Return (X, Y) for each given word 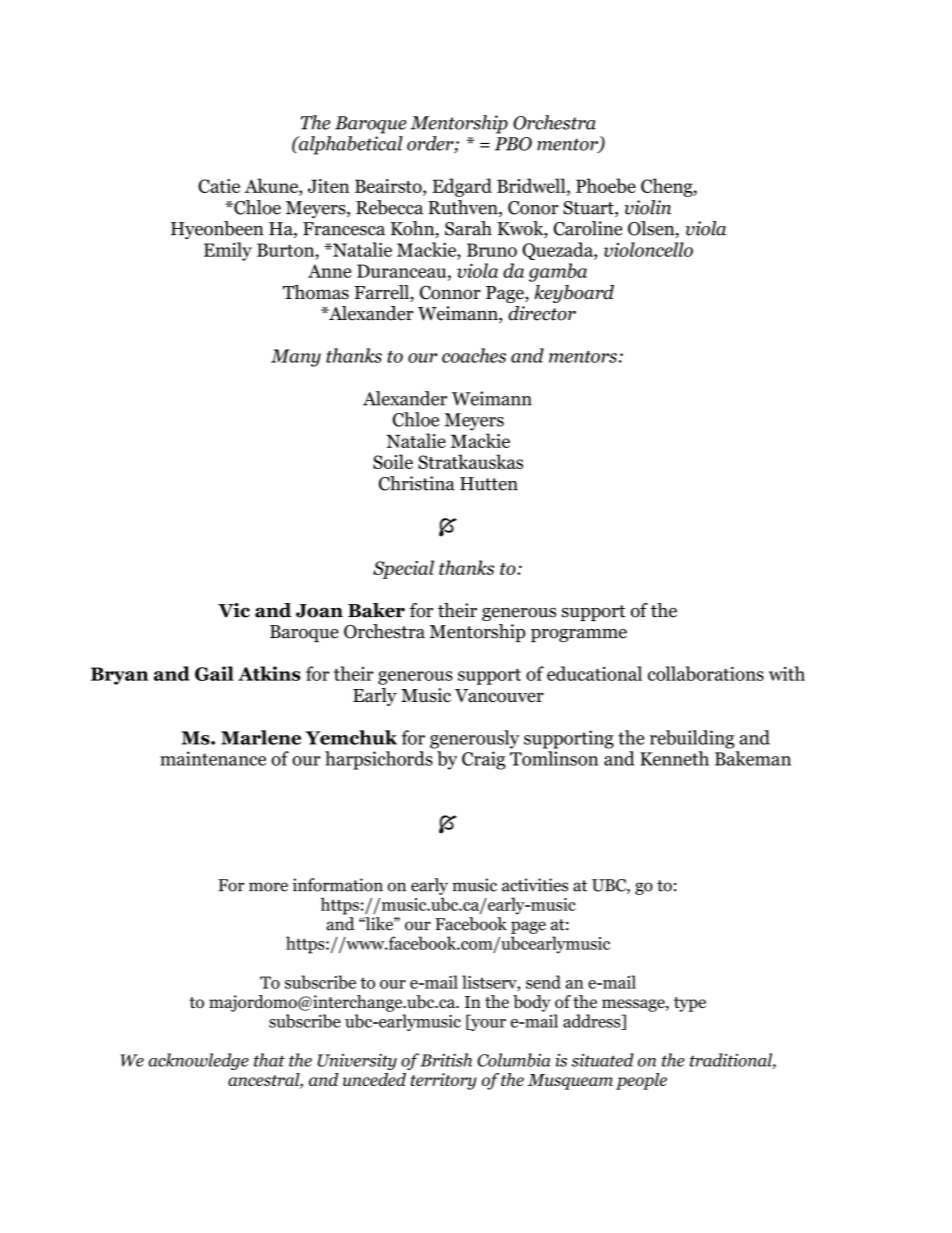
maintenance (213, 758)
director (542, 313)
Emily (228, 251)
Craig (484, 760)
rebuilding (692, 739)
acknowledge (198, 1061)
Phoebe (606, 185)
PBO (513, 144)
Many (296, 358)
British (446, 1060)
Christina (417, 483)
